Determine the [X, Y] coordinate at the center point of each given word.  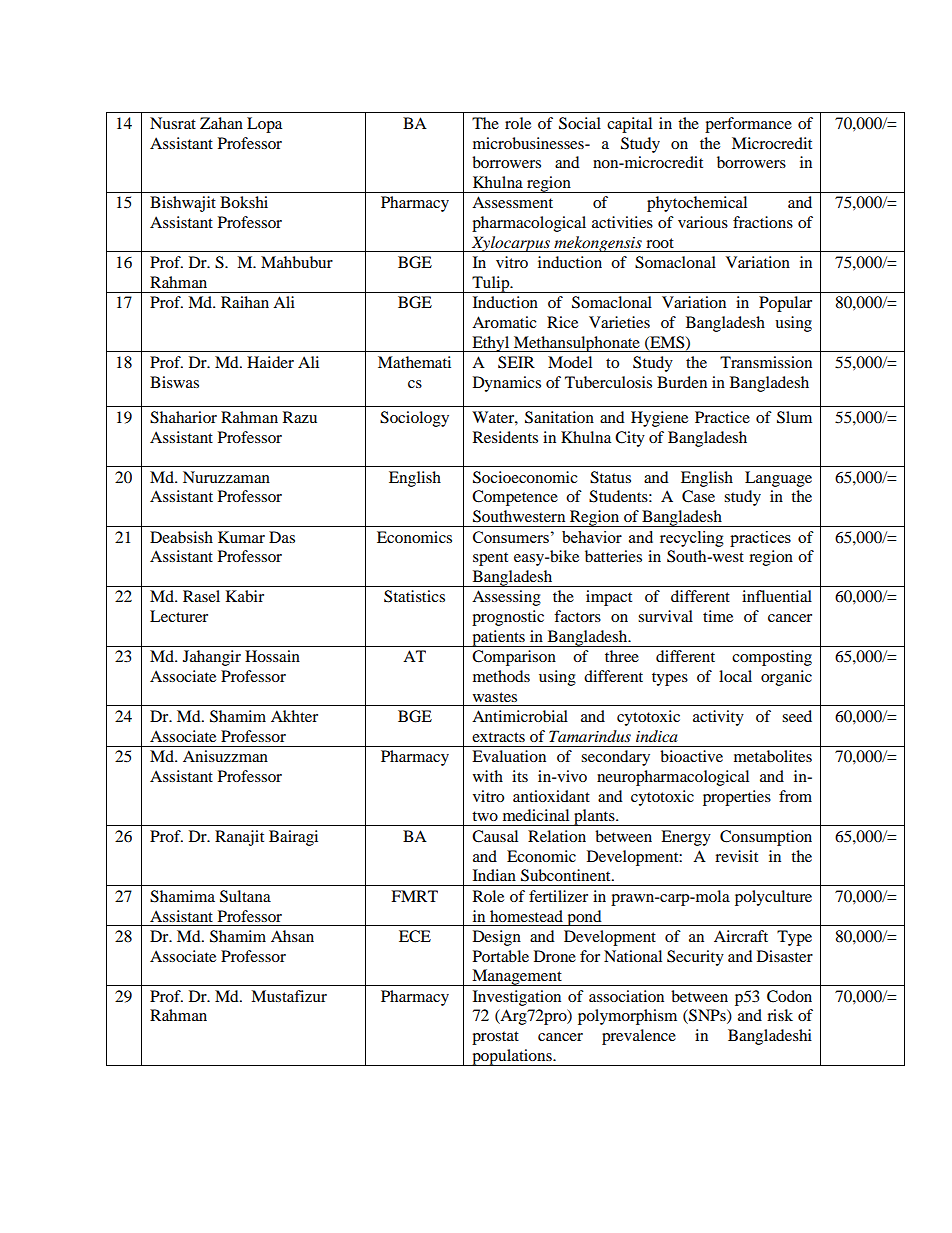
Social [580, 123]
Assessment [512, 202]
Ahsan [292, 936]
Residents [505, 437]
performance [748, 125]
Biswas [174, 382]
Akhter [294, 716]
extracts [498, 737]
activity [718, 718]
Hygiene [659, 419]
